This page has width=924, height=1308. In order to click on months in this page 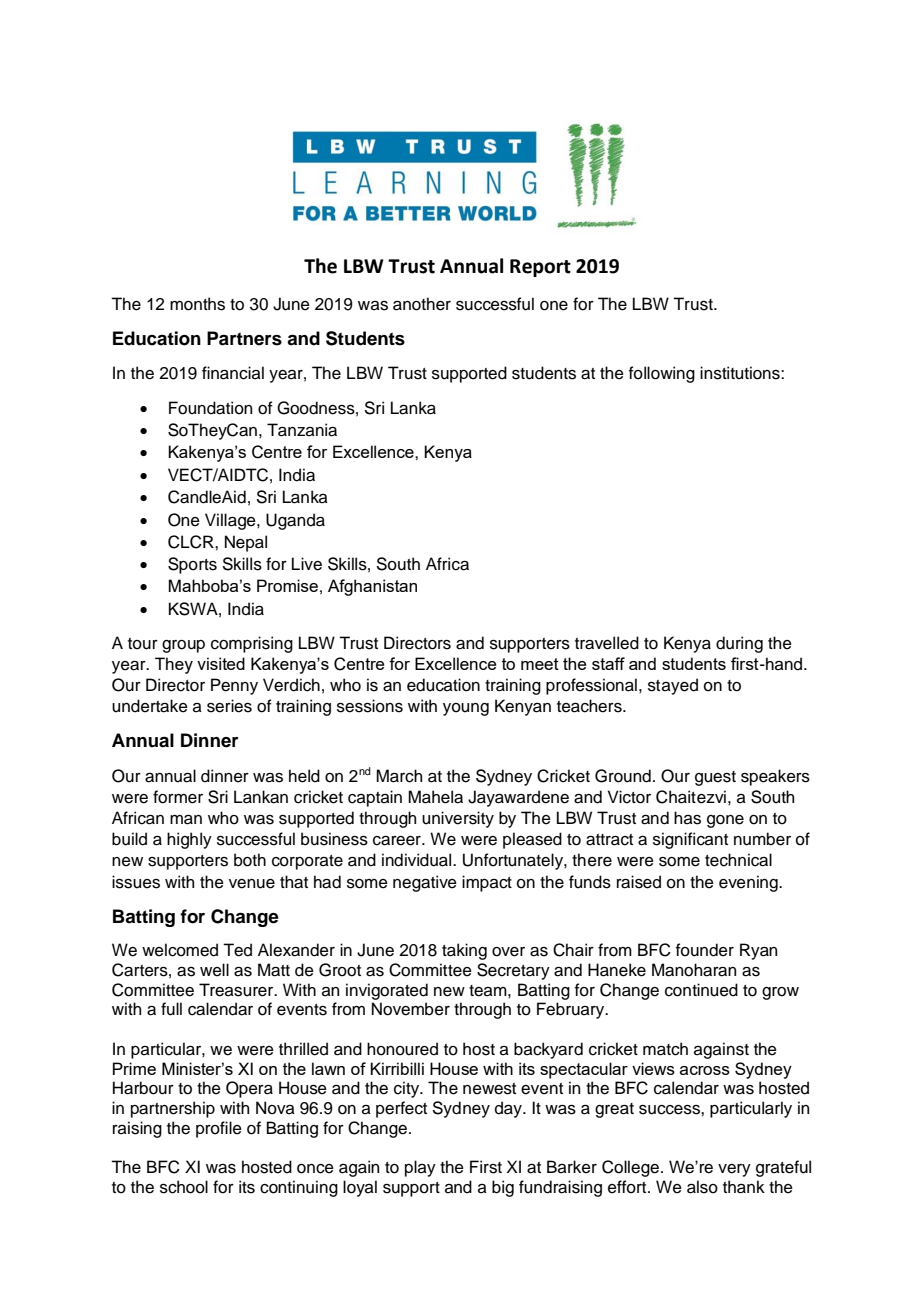, I will do `click(197, 304)`.
